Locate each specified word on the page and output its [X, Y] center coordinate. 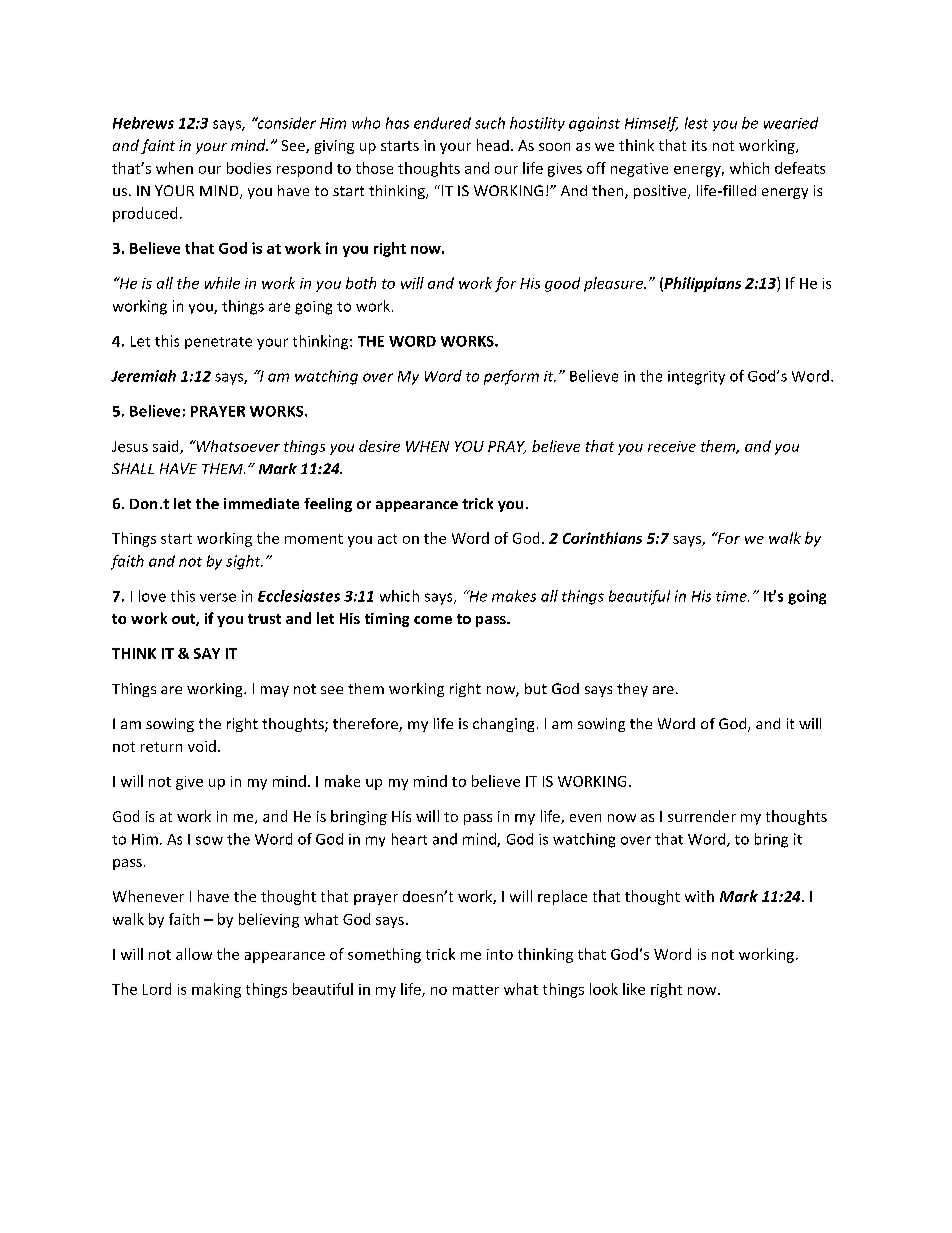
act [387, 539]
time [732, 596]
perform [511, 377]
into [500, 954]
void [202, 746]
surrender [702, 816]
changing [503, 725]
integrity [696, 378]
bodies [249, 168]
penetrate [218, 343]
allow [194, 954]
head [493, 145]
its [699, 145]
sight [244, 562]
